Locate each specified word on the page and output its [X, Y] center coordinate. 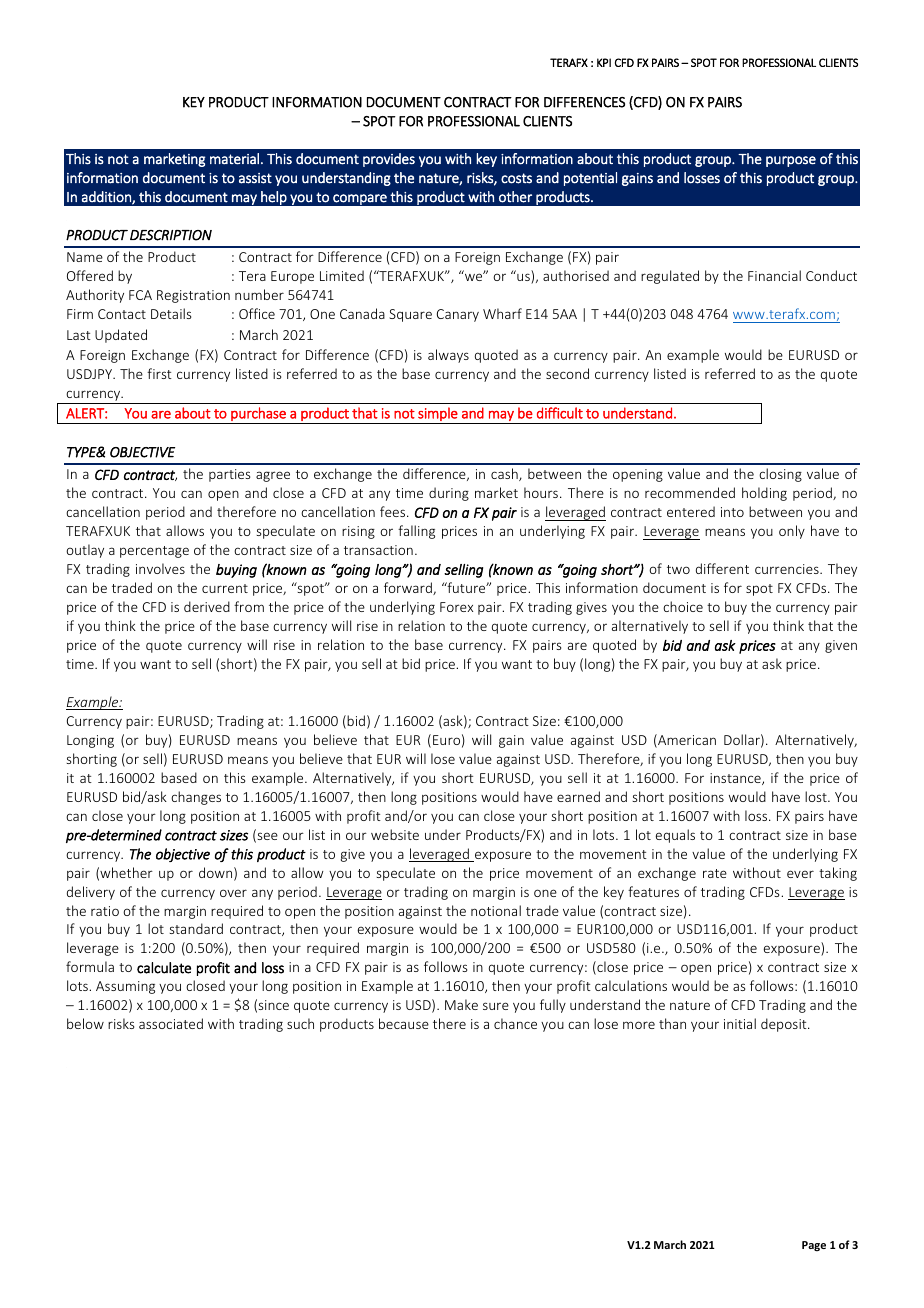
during [449, 494]
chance [515, 1023]
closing [780, 475]
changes [196, 798]
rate [715, 873]
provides [389, 160]
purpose [791, 161]
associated [171, 1023]
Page [814, 1246]
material [234, 159]
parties [229, 475]
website [395, 834]
